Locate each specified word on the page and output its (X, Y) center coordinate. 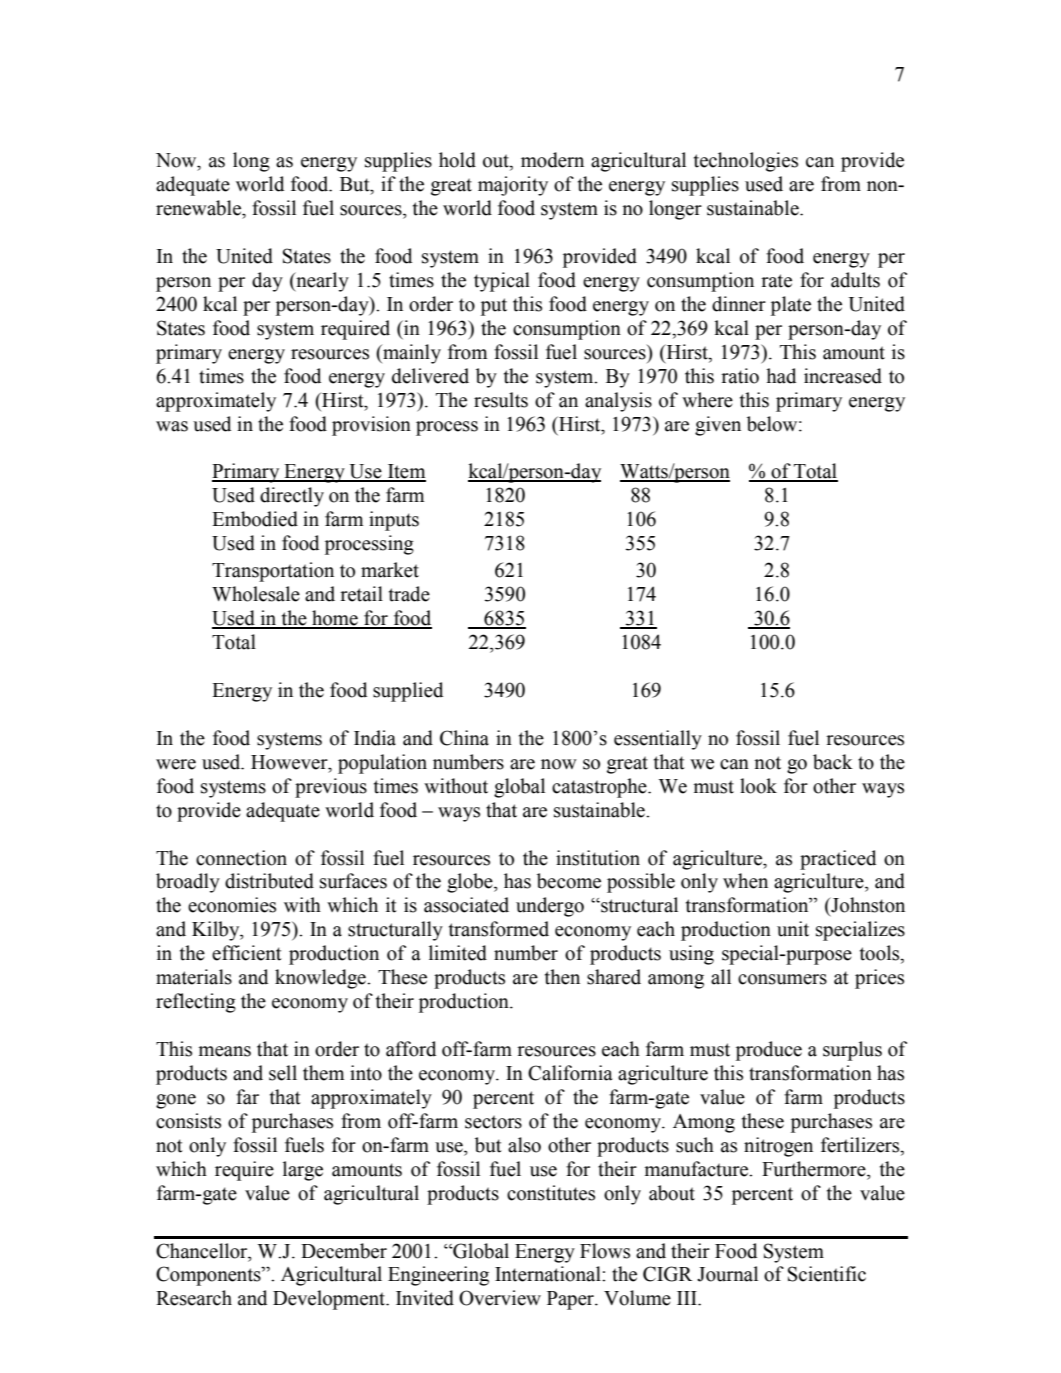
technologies (746, 162)
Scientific (827, 1274)
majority (513, 186)
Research (194, 1298)
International (549, 1274)
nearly (321, 282)
